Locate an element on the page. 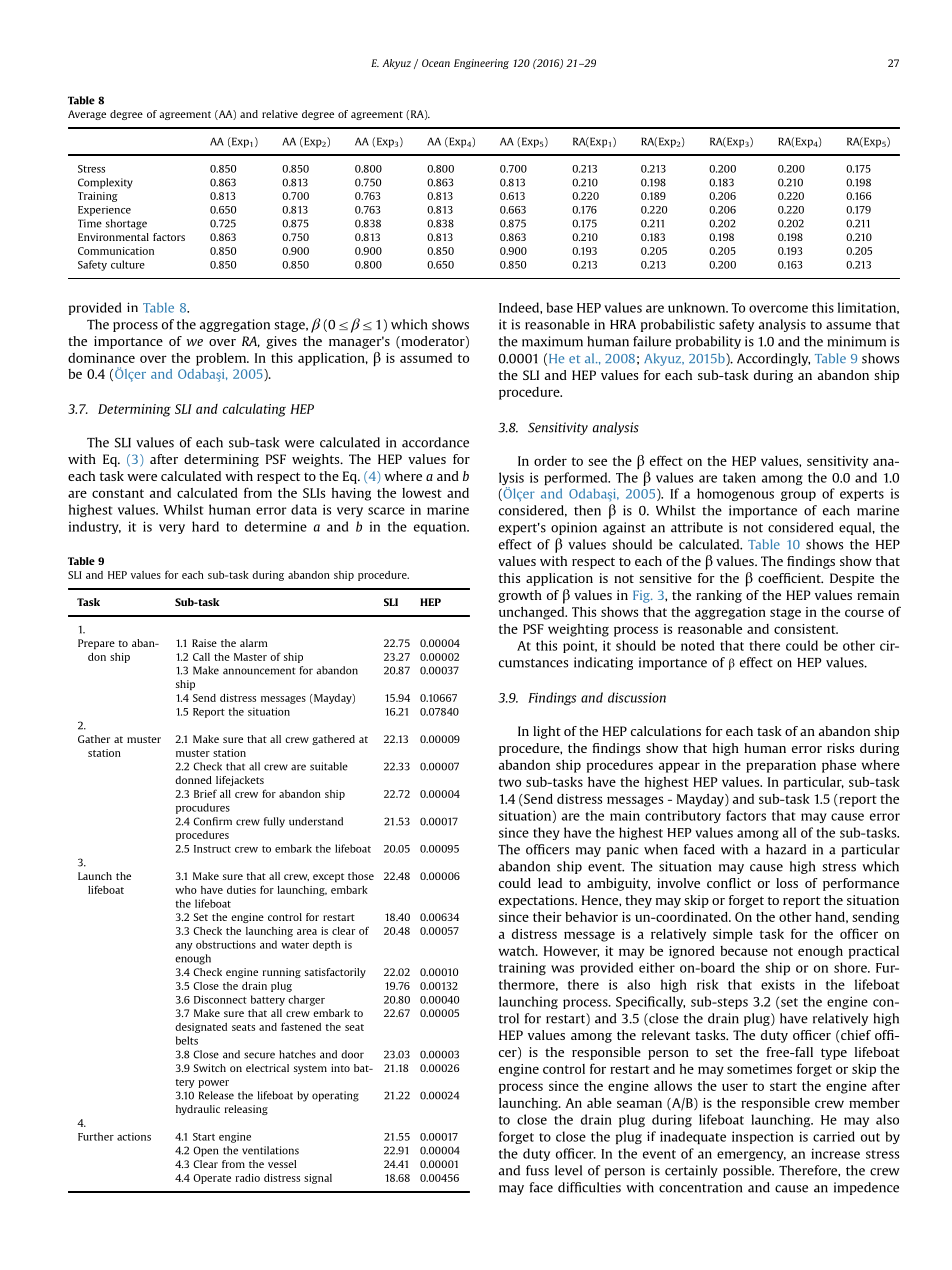 The width and height of the page is (952, 1270). inspection is located at coordinates (763, 1137).
